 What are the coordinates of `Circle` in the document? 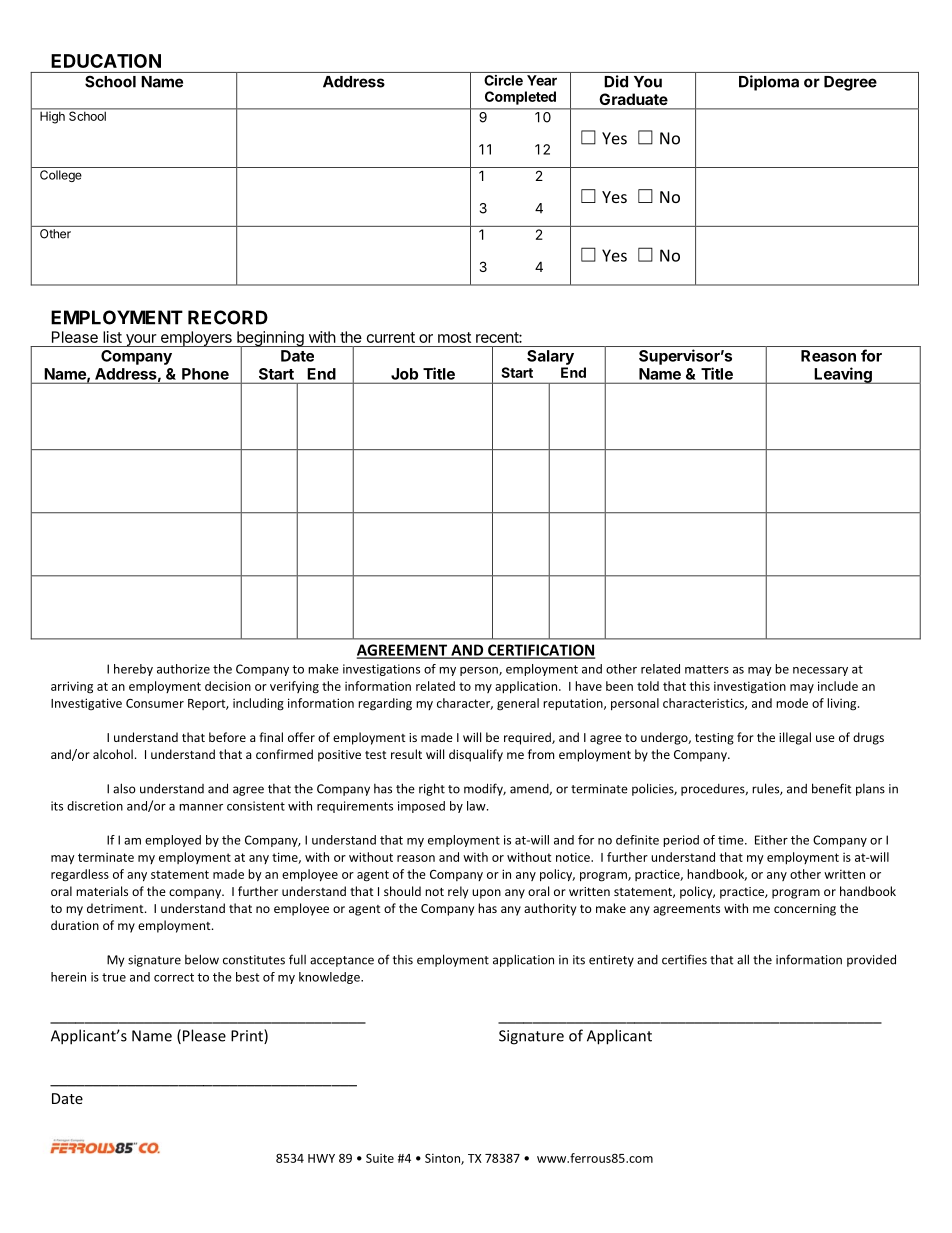 It's located at (503, 80).
